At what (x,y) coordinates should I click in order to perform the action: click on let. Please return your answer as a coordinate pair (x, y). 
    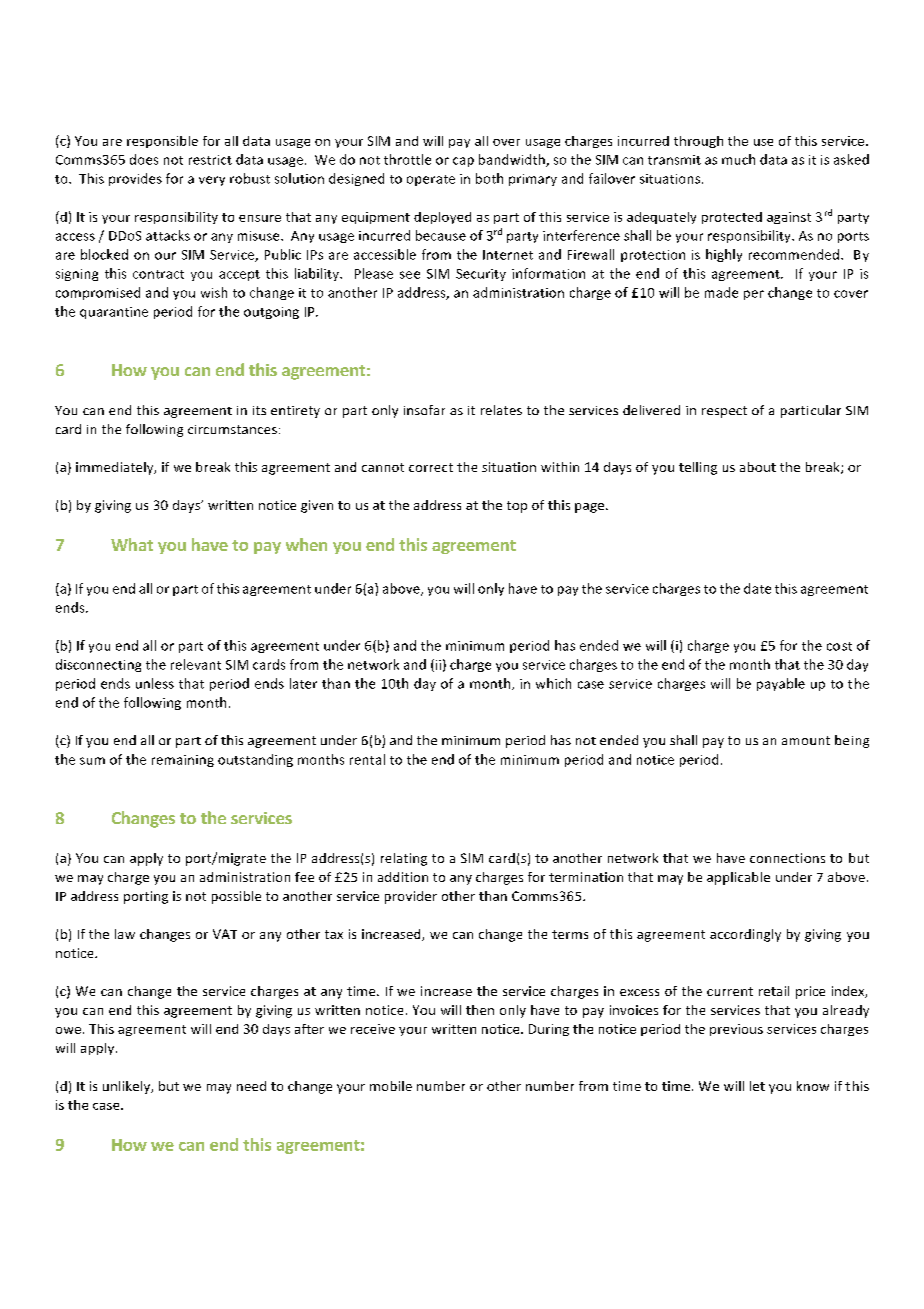
    Looking at the image, I should click on (757, 1086).
